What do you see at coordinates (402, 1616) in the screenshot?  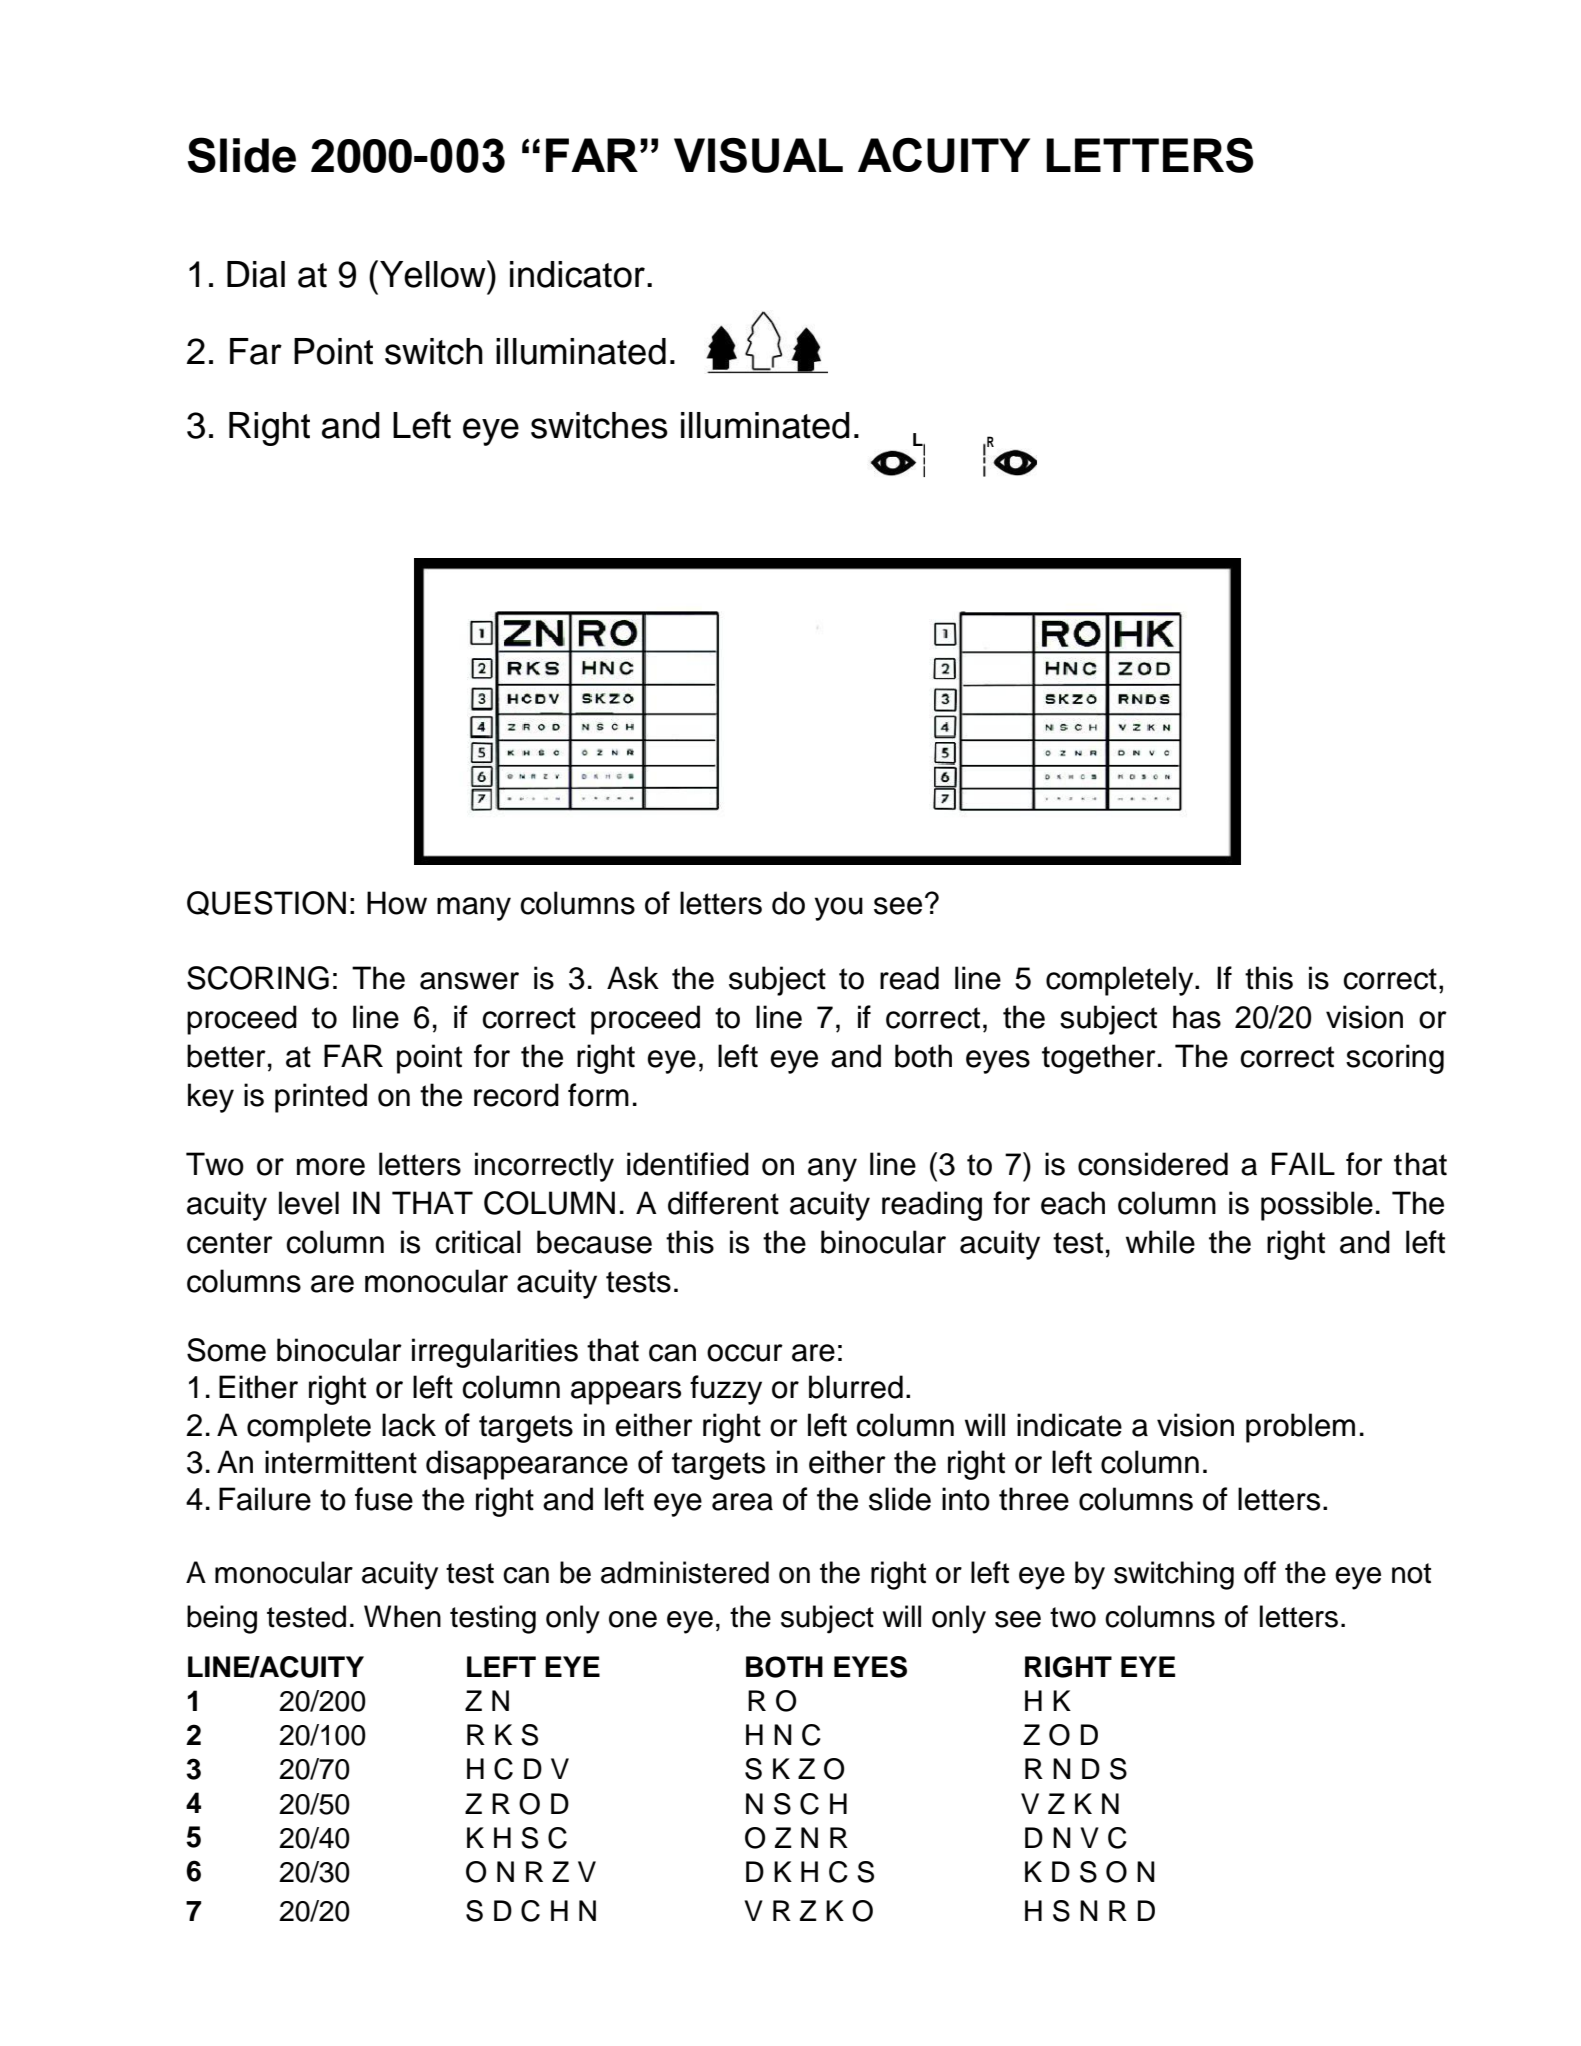 I see `When` at bounding box center [402, 1616].
